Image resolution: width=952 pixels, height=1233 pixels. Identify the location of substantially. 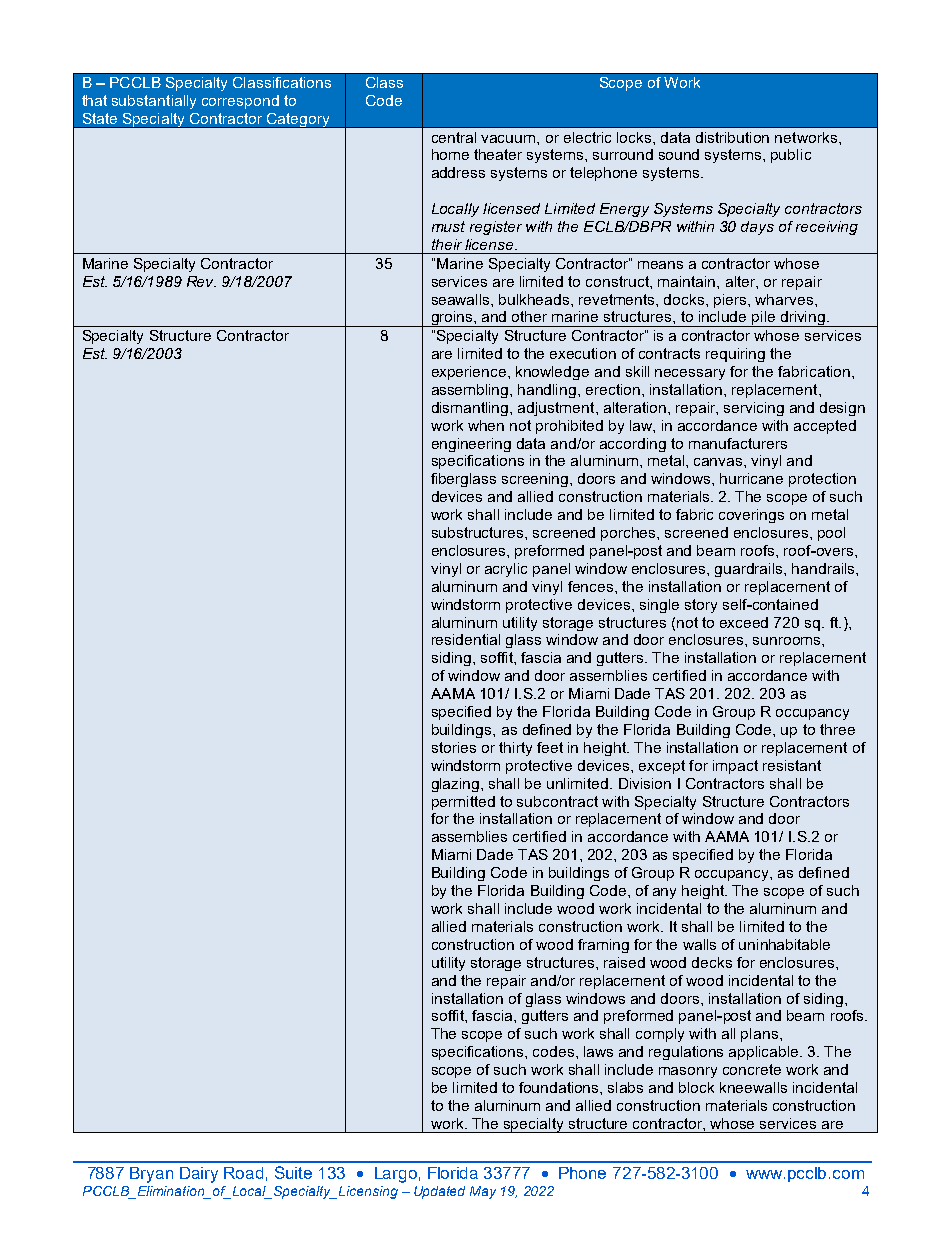
(154, 102).
